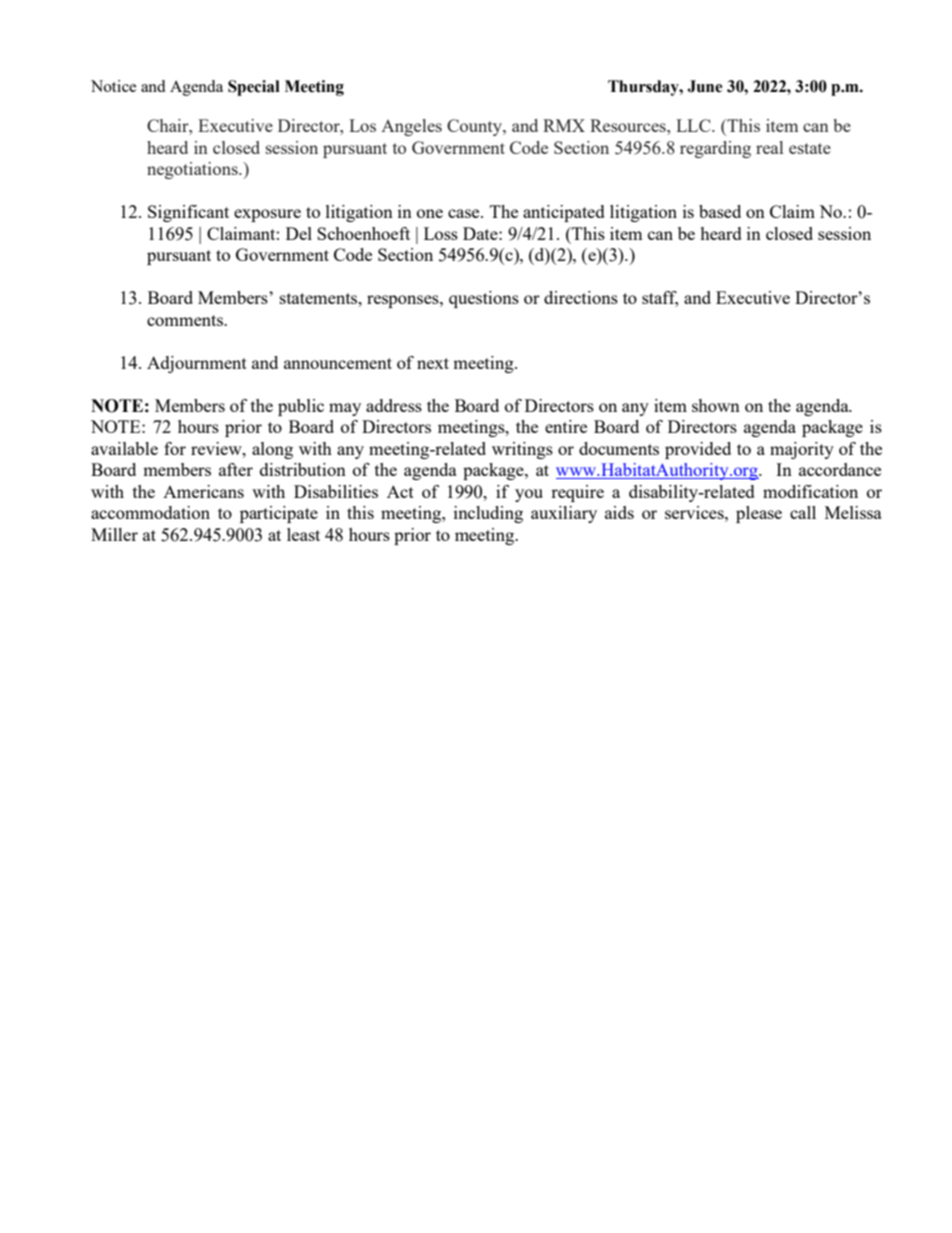 The height and width of the screenshot is (1233, 952). I want to click on Special, so click(254, 88).
